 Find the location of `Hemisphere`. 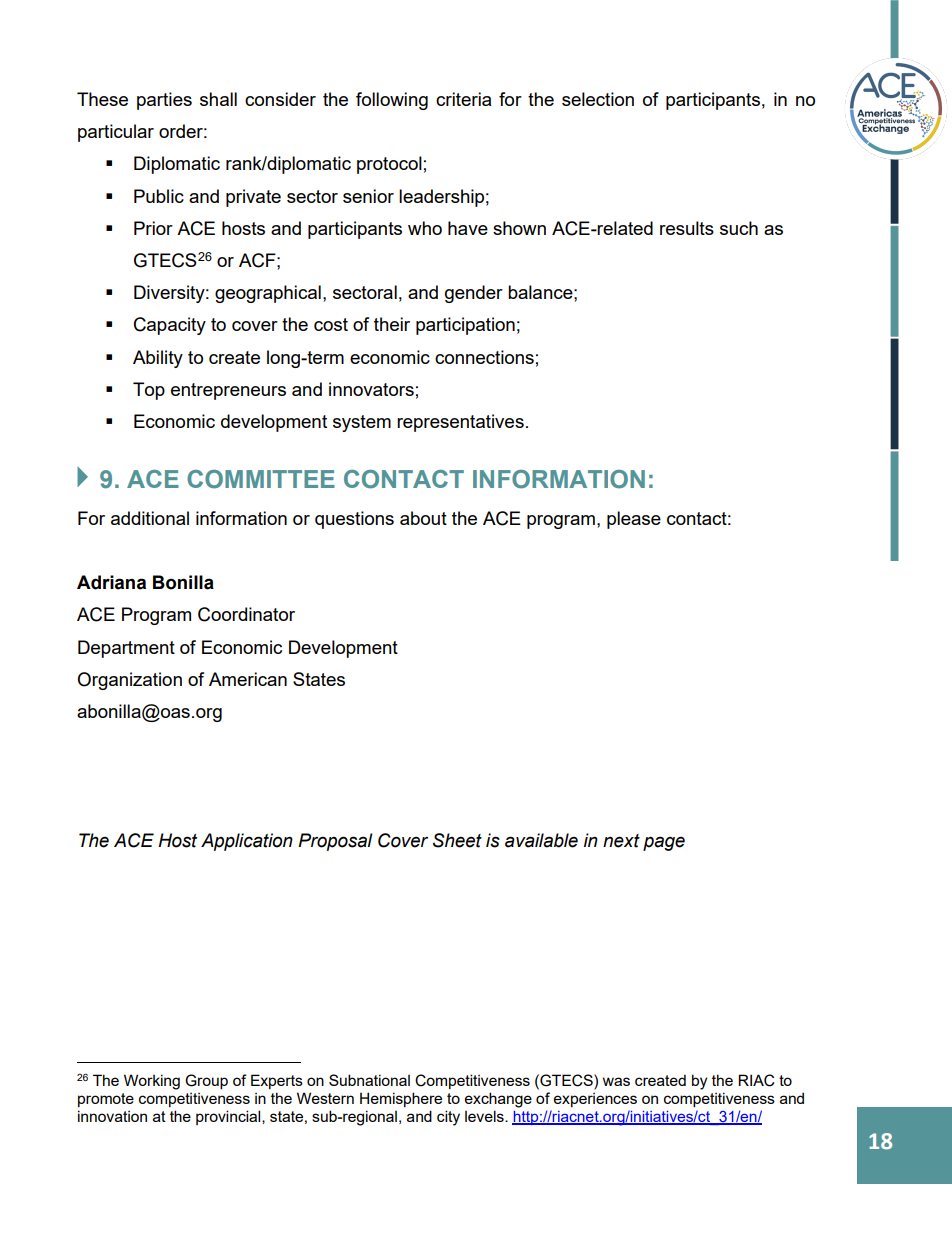

Hemisphere is located at coordinates (401, 1099).
